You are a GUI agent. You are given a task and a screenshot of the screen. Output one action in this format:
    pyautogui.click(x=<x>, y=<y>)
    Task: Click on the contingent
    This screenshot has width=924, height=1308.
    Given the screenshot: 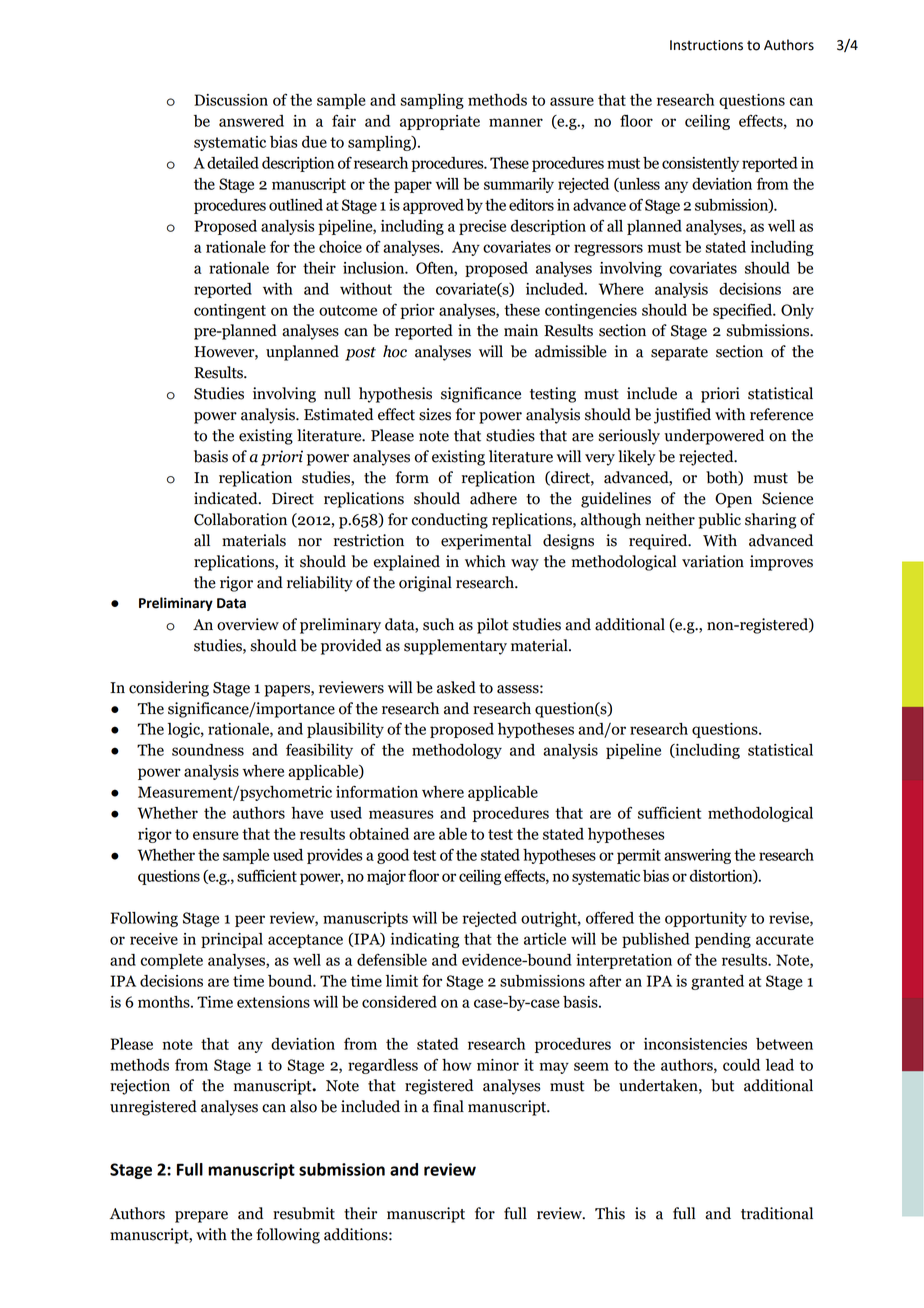 What is the action you would take?
    pyautogui.click(x=230, y=311)
